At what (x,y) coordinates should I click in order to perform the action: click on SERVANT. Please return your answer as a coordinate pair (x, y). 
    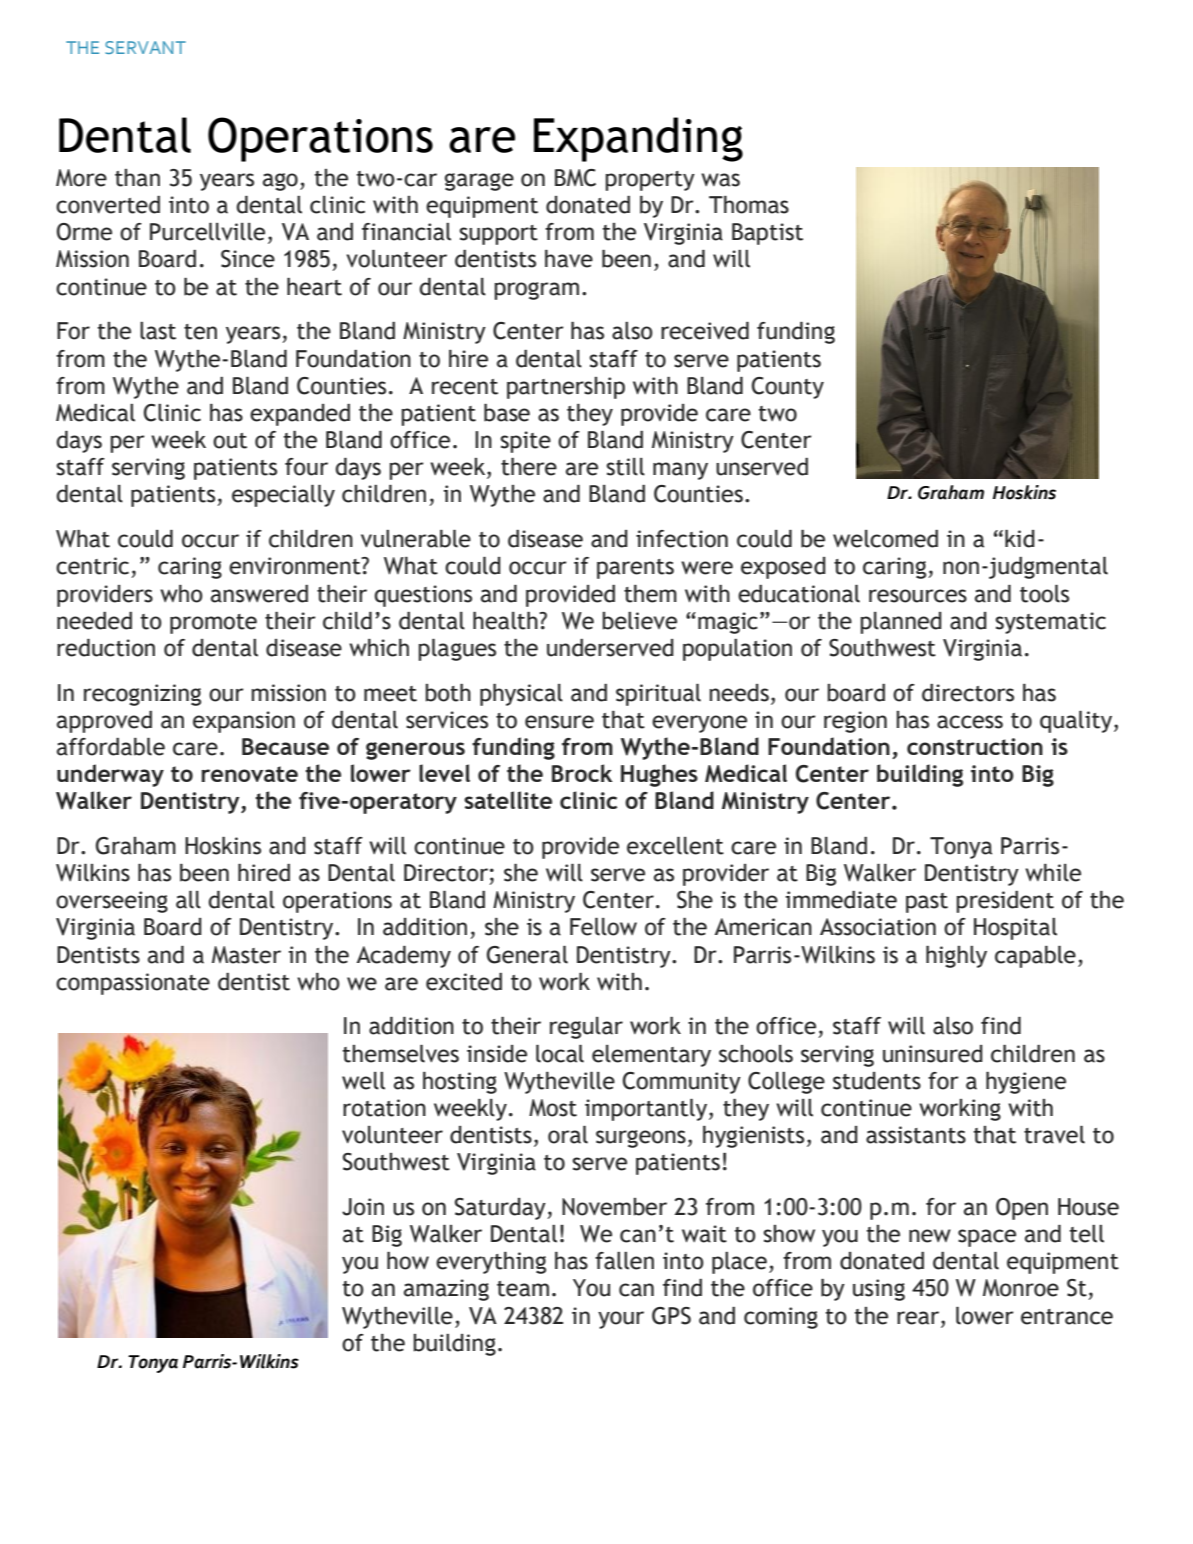
    Looking at the image, I should click on (145, 47).
